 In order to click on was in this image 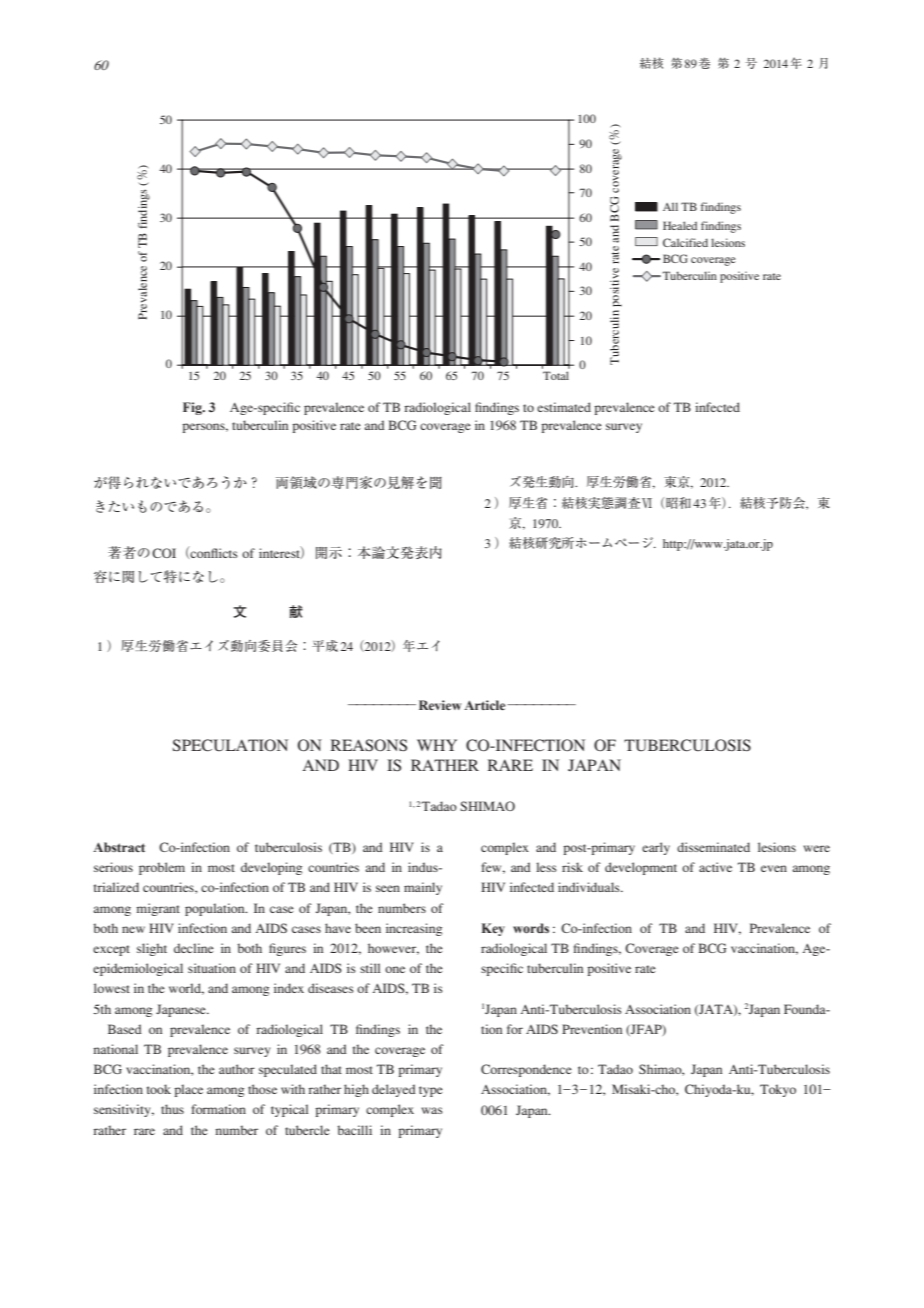, I will do `click(432, 1110)`.
